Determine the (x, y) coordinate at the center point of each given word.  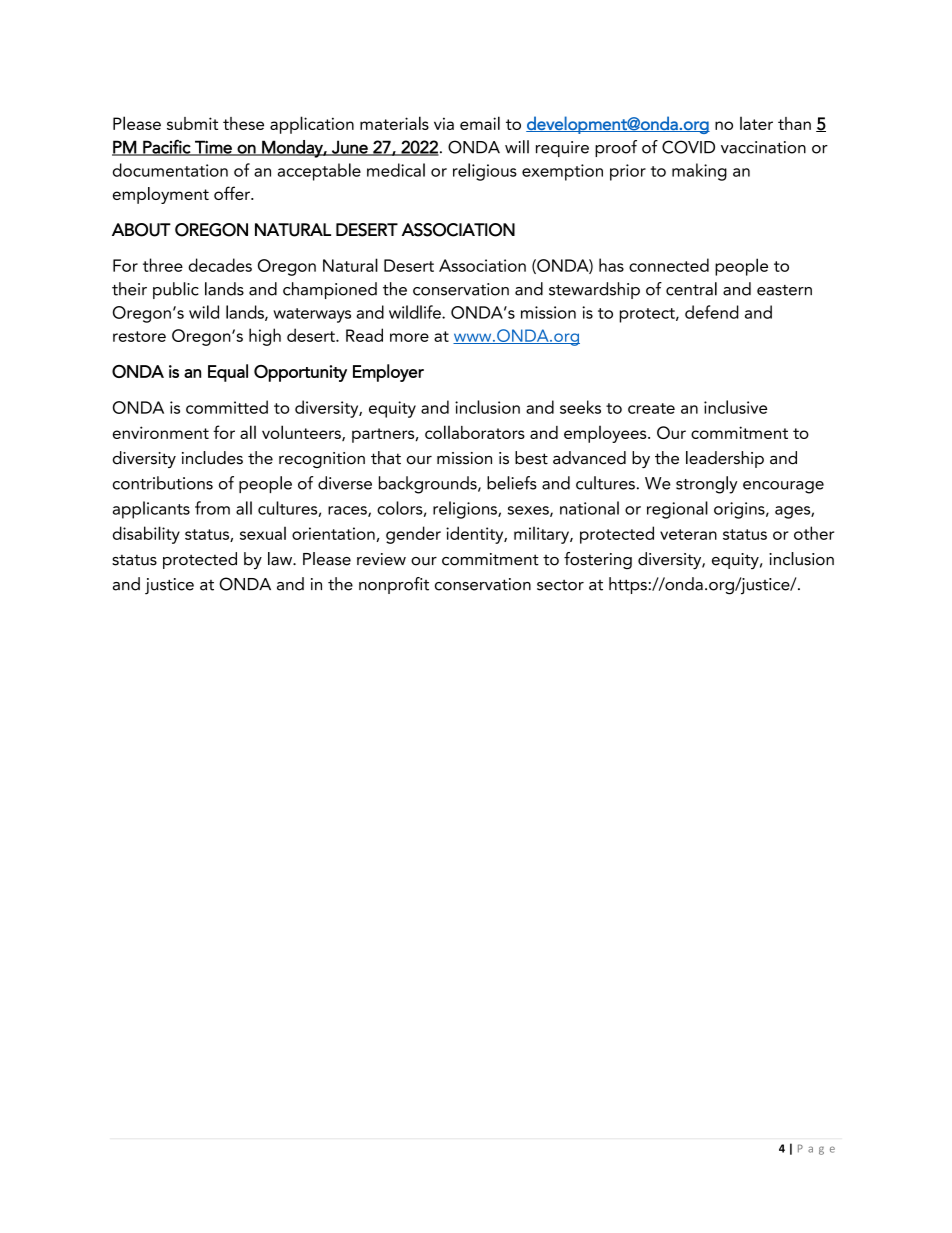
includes (212, 458)
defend (712, 312)
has (611, 265)
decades (220, 265)
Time (213, 148)
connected (669, 265)
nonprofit (394, 585)
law (281, 559)
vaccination (763, 147)
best (531, 458)
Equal (228, 373)
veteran (688, 534)
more (409, 337)
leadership (725, 459)
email (480, 123)
